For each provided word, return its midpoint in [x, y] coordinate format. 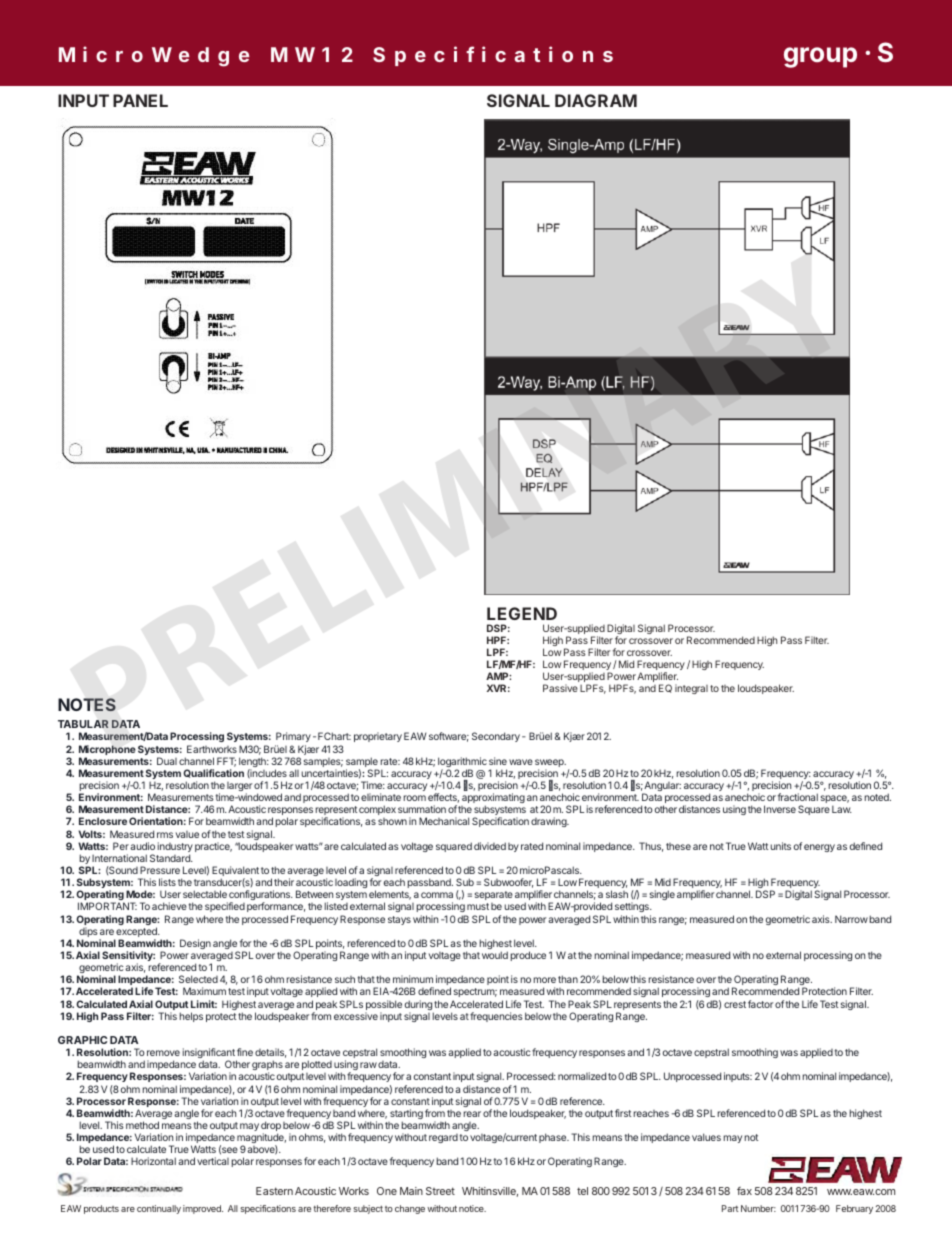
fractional [798, 797]
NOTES [87, 705]
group [820, 57]
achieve [169, 906]
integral [691, 689]
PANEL [140, 100]
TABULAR [83, 724]
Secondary [496, 737]
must [478, 906]
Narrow [851, 919]
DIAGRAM [596, 100]
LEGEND [522, 613]
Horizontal [153, 1161]
